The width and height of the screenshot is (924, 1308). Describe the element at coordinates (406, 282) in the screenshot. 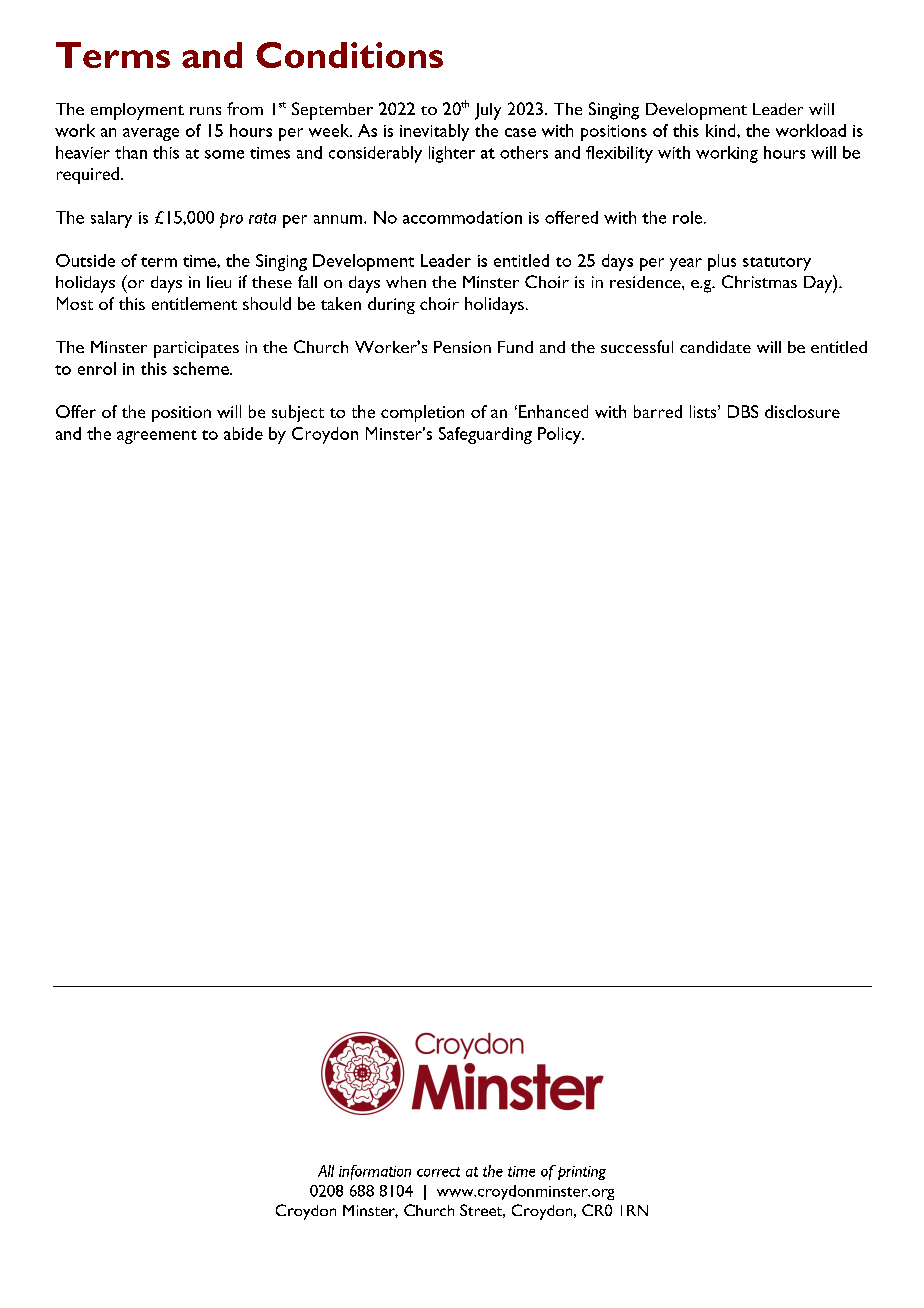

I see `when` at that location.
